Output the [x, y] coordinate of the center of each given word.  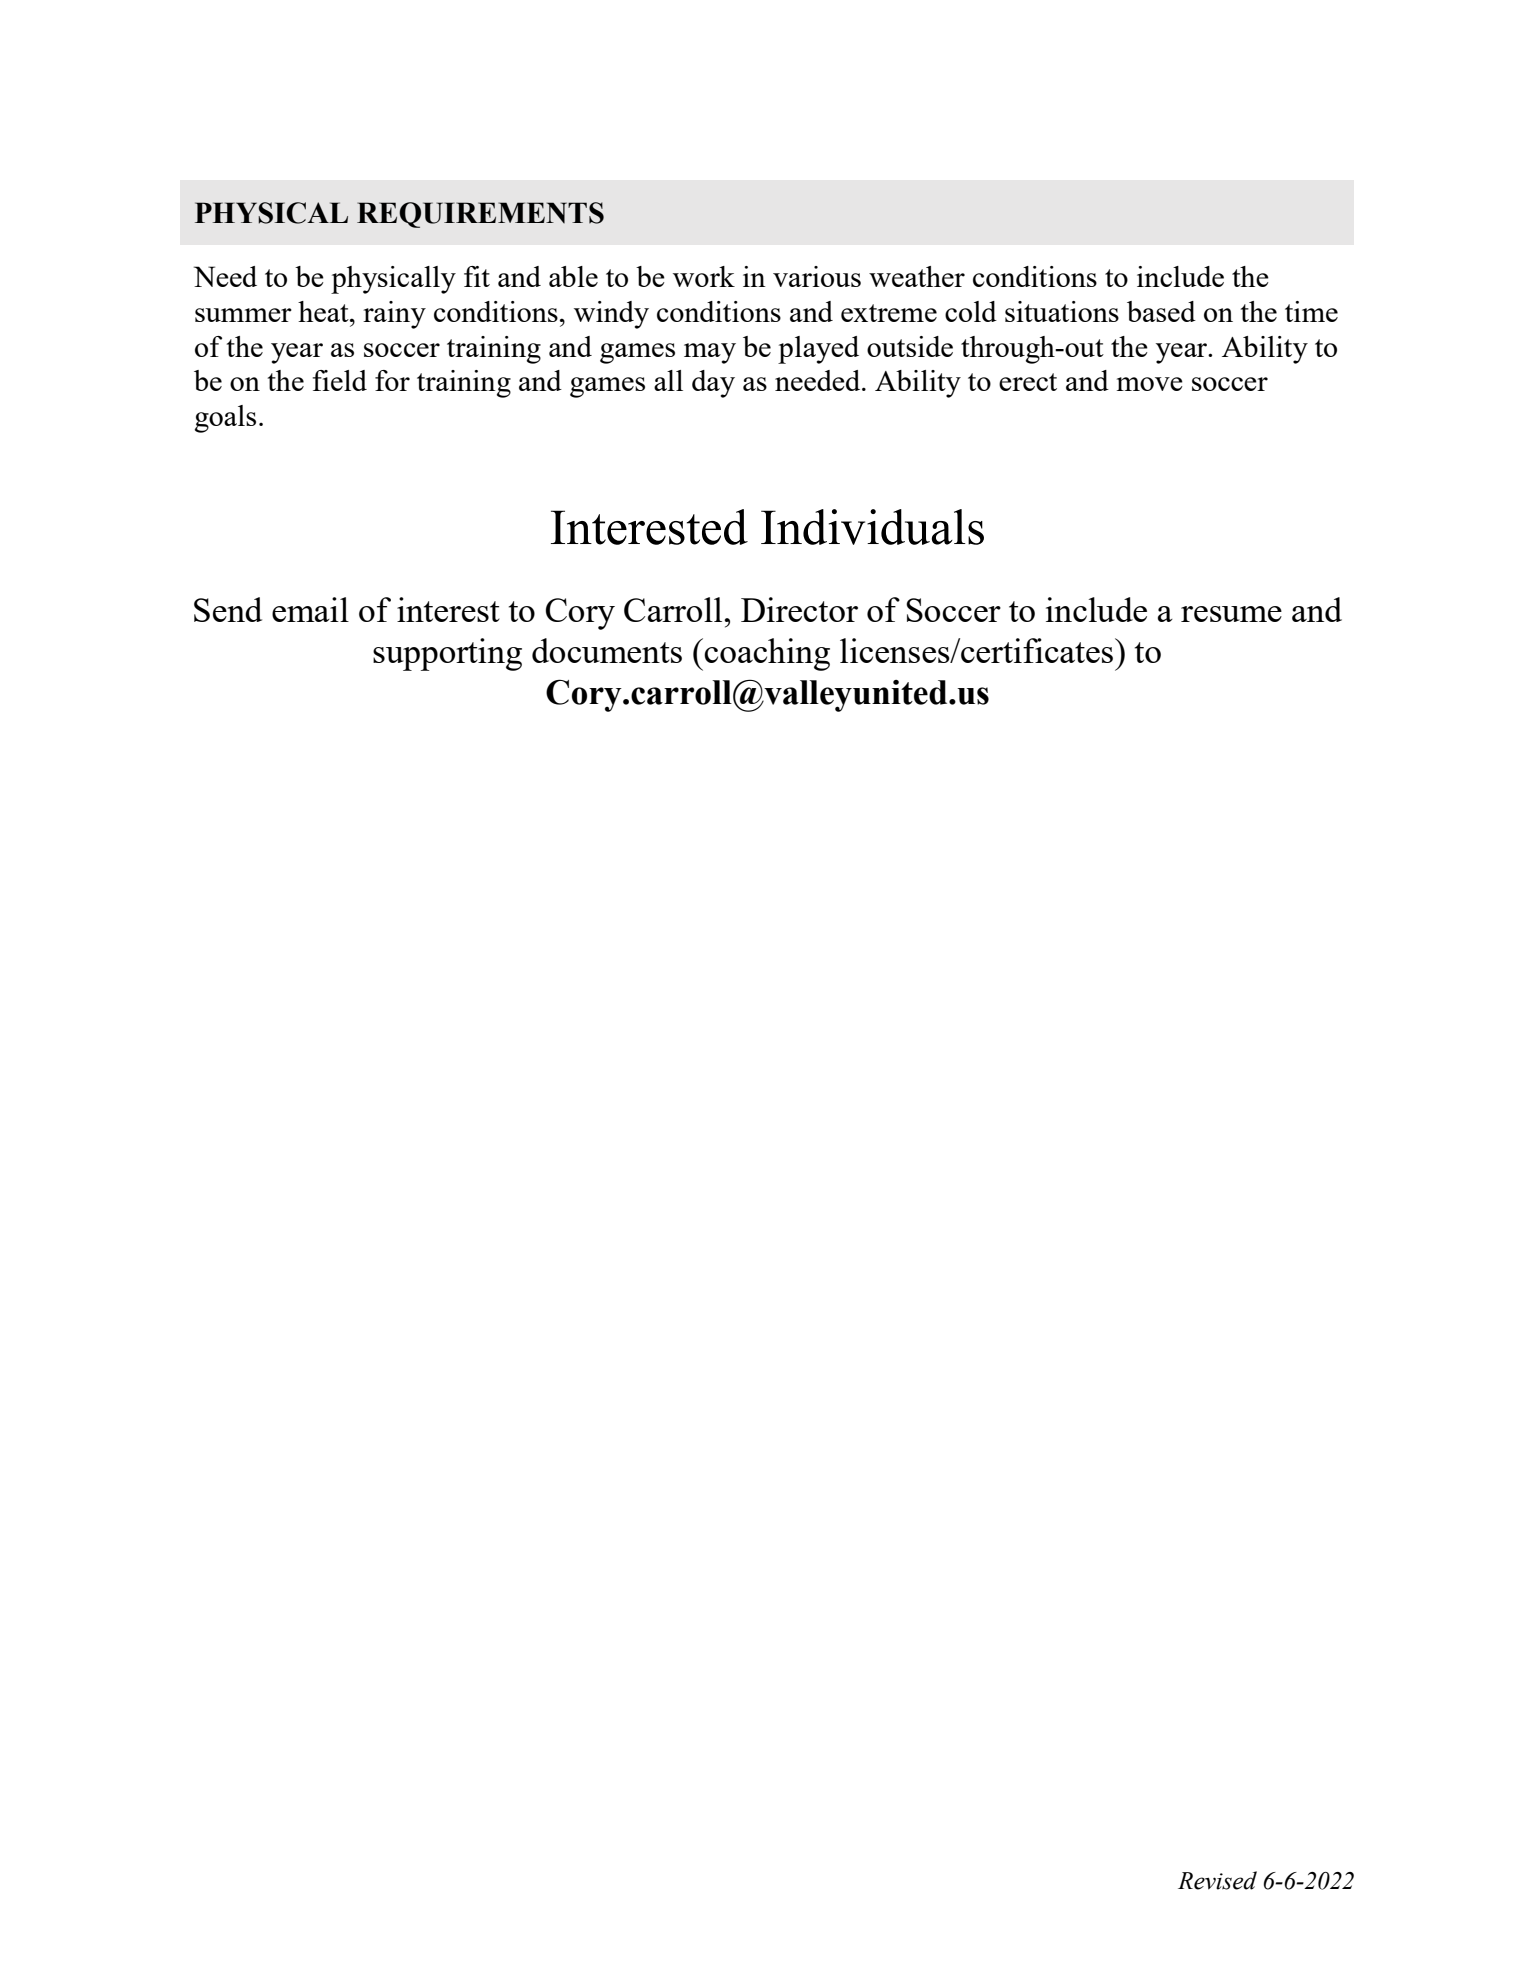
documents [607, 650]
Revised [1217, 1880]
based [1161, 311]
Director [799, 609]
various [817, 276]
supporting [447, 654]
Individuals [872, 527]
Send [228, 609]
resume [1231, 614]
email [310, 609]
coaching [767, 654]
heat [324, 311]
